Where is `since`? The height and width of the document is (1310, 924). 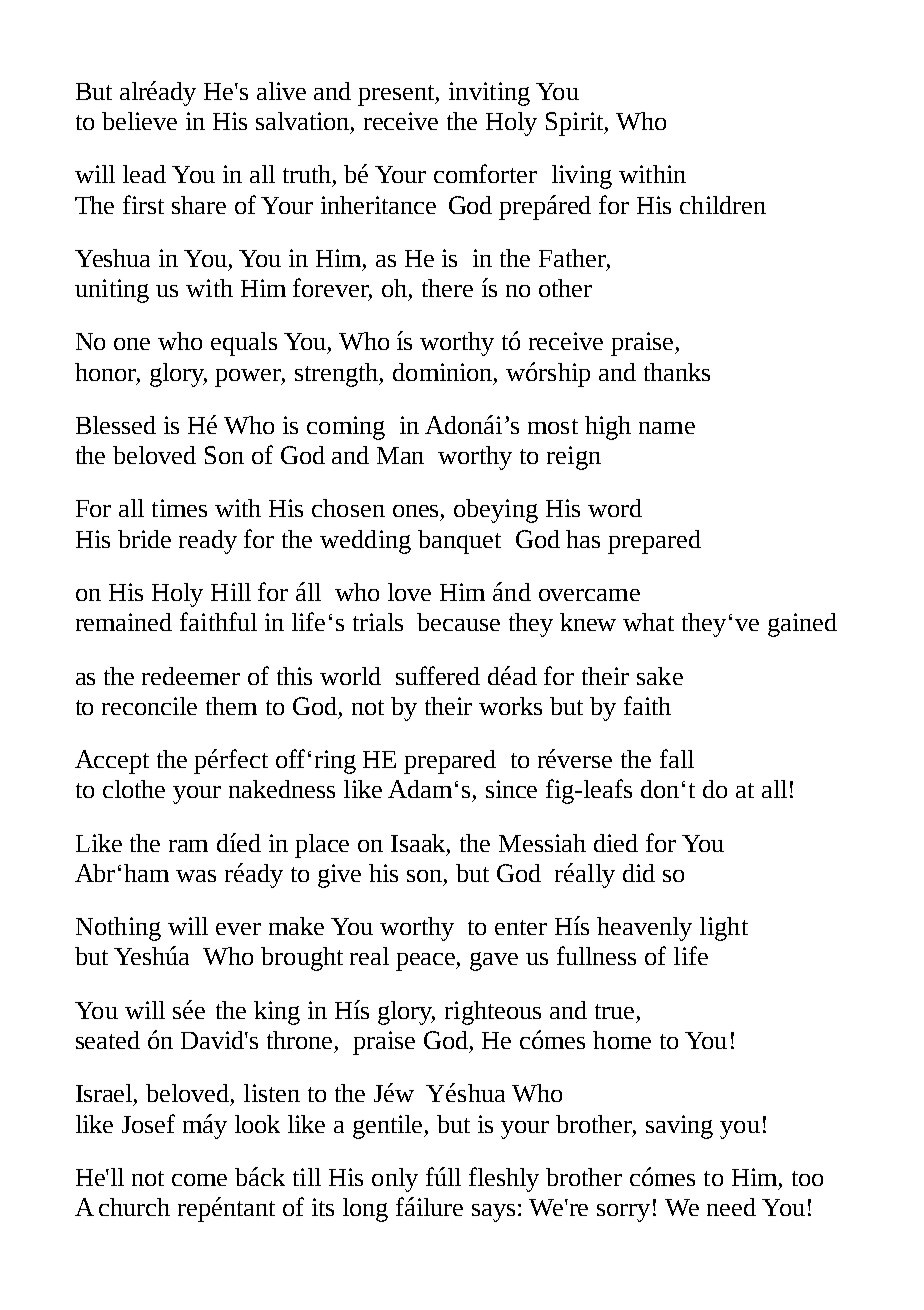 since is located at coordinates (511, 789).
